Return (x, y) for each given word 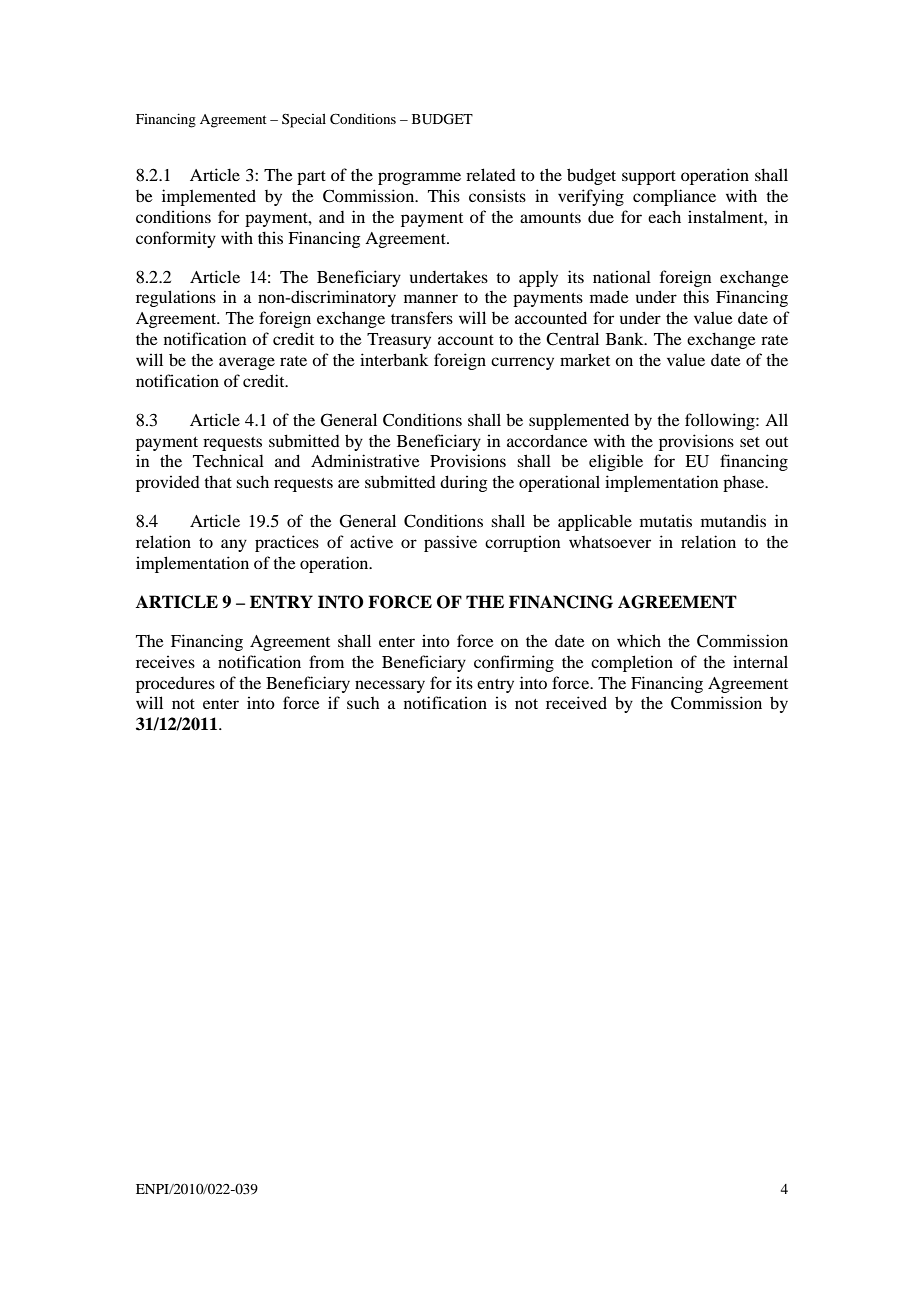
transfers (422, 317)
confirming (514, 663)
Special (304, 120)
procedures (175, 685)
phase (745, 483)
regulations (176, 298)
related (491, 174)
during (464, 483)
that (218, 481)
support (649, 178)
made (609, 296)
